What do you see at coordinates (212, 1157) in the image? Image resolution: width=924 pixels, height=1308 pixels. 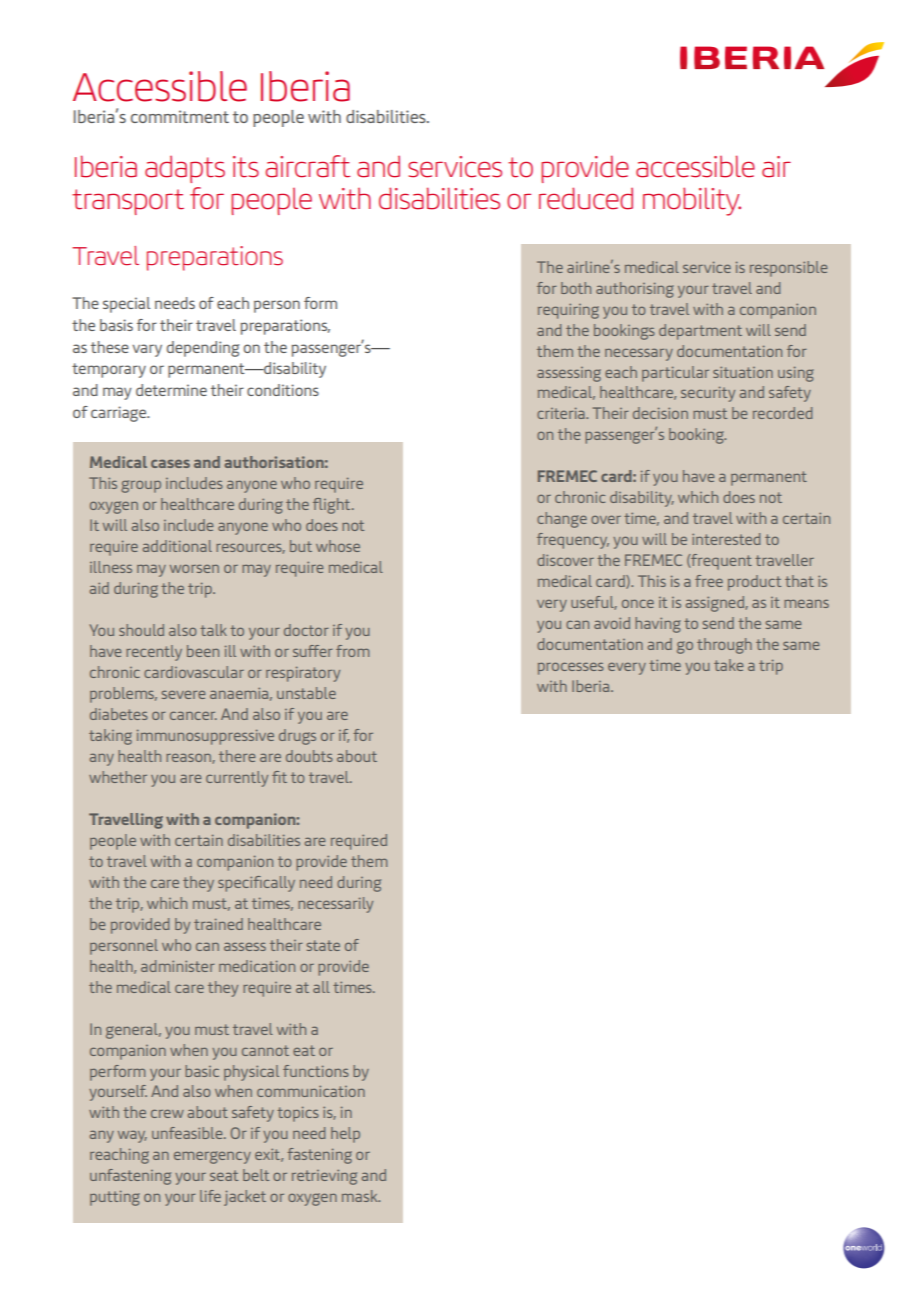 I see `emergency` at bounding box center [212, 1157].
